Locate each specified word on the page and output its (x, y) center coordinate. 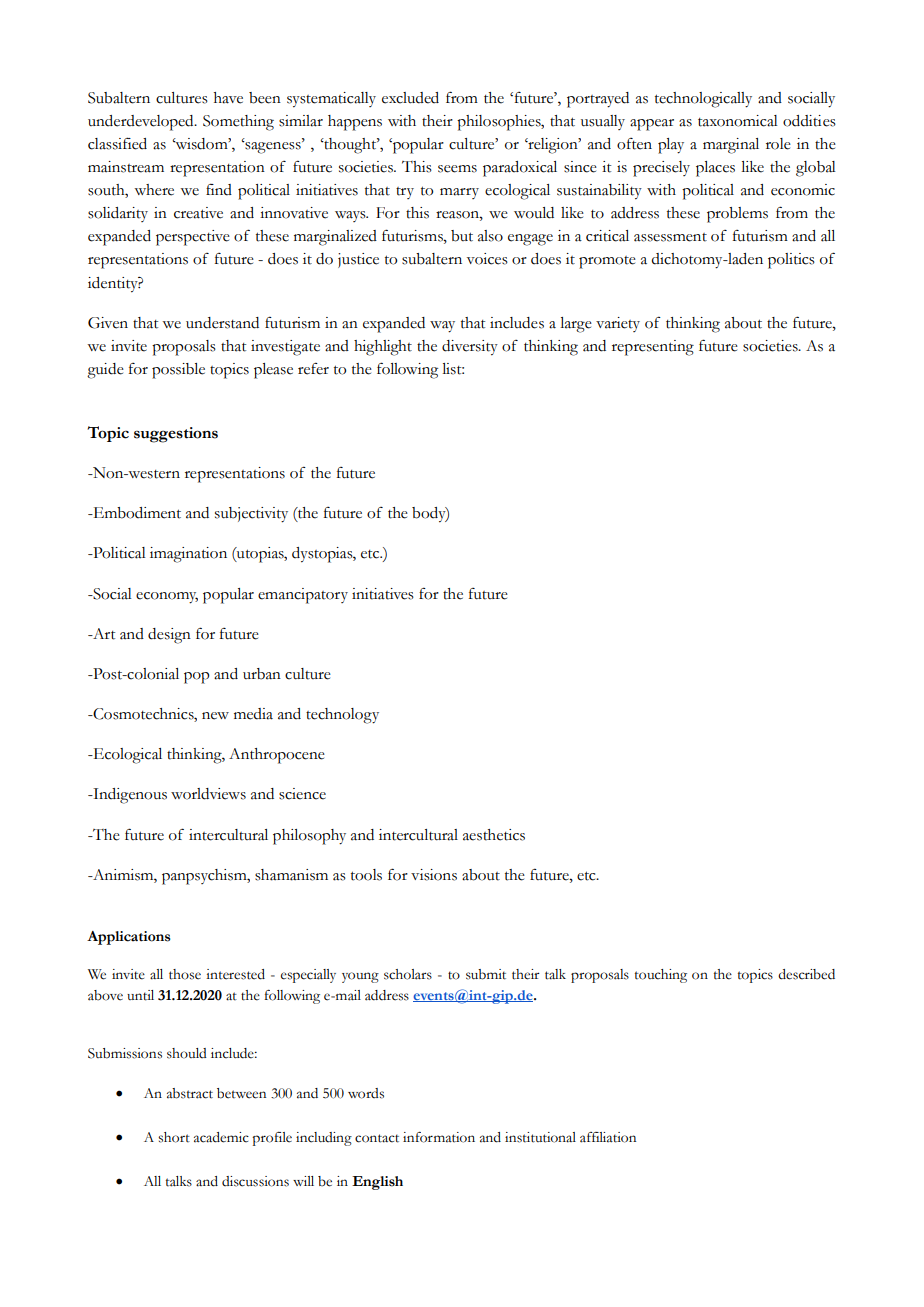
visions (434, 875)
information (439, 1137)
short (174, 1137)
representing (653, 348)
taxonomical (738, 121)
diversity (470, 348)
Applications (129, 938)
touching (661, 976)
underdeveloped (142, 123)
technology (342, 716)
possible (178, 371)
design (169, 636)
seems (457, 169)
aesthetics (494, 835)
